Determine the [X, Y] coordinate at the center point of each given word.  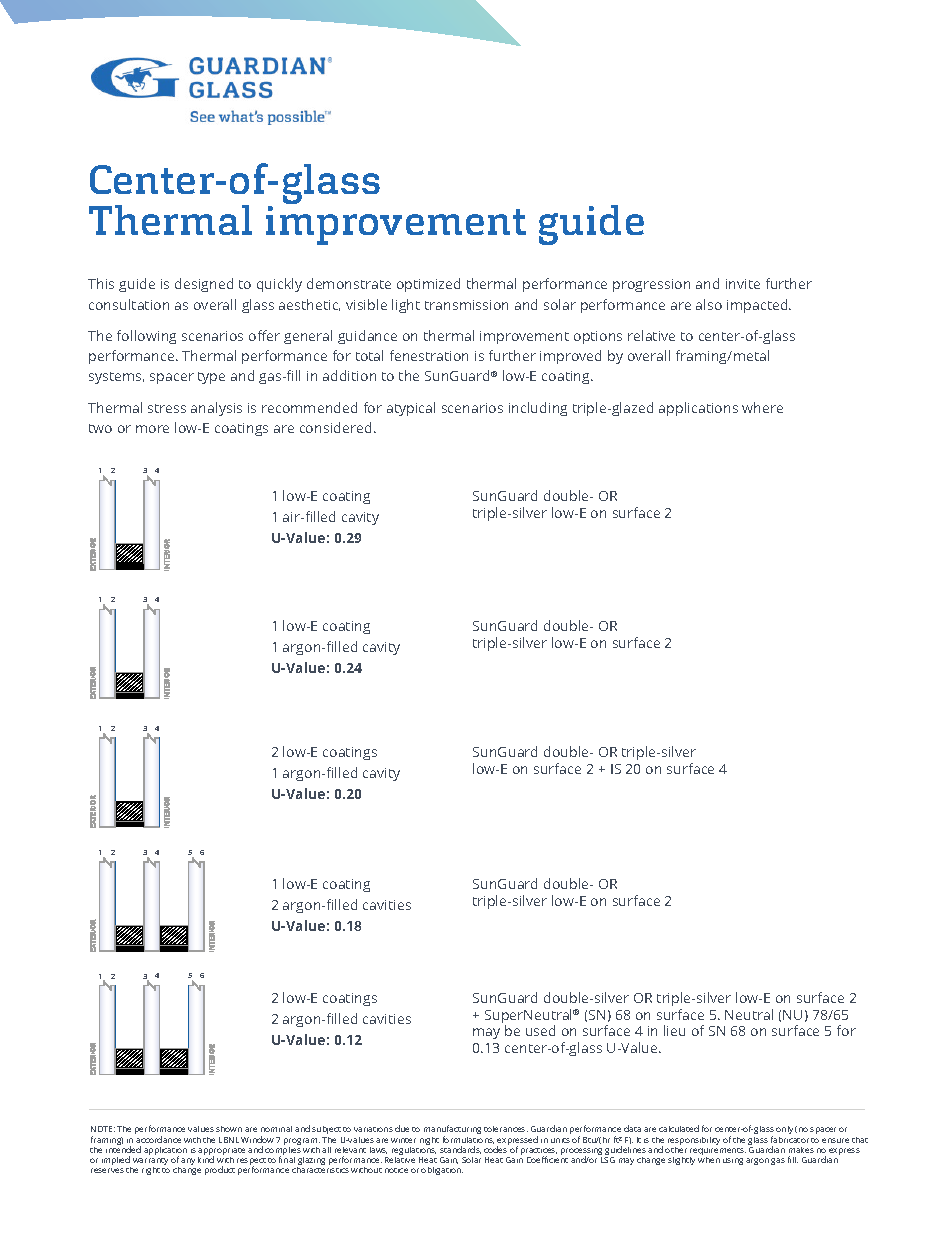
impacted [758, 306]
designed [204, 285]
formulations [468, 1140]
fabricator [790, 1139]
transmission [466, 305]
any [188, 1161]
